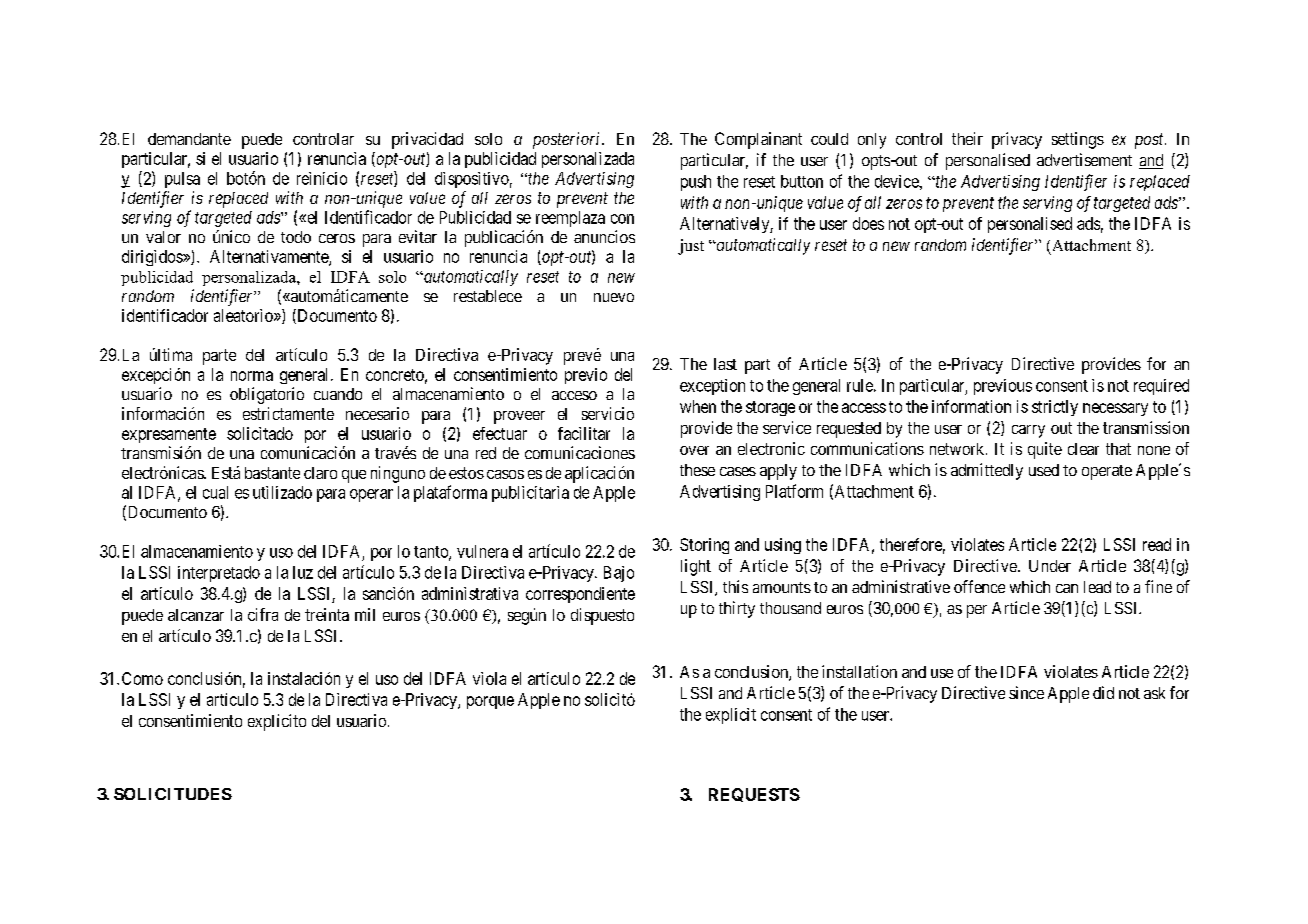 The width and height of the screenshot is (1308, 924). I want to click on Under, so click(1050, 566).
